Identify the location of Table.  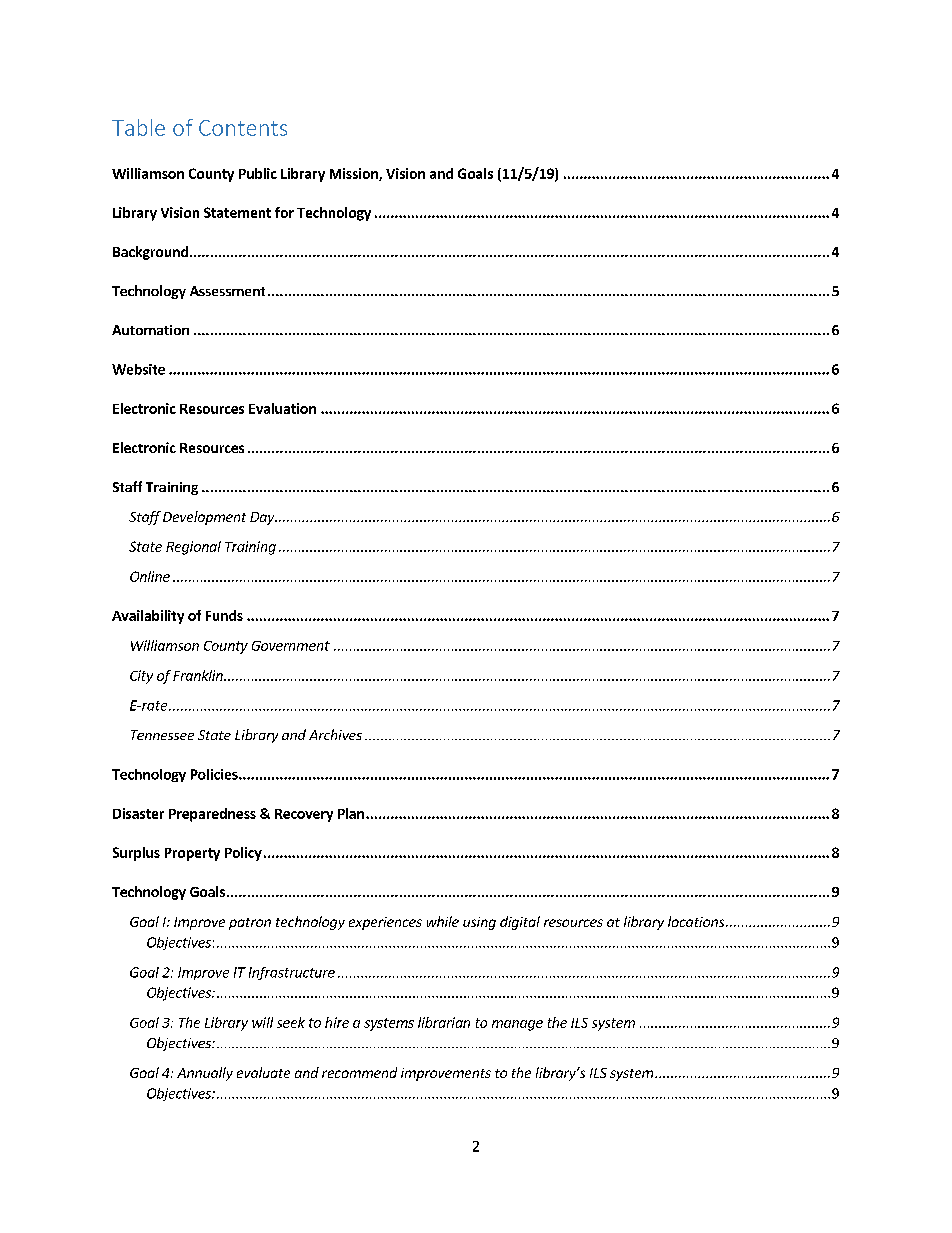
(138, 127).
